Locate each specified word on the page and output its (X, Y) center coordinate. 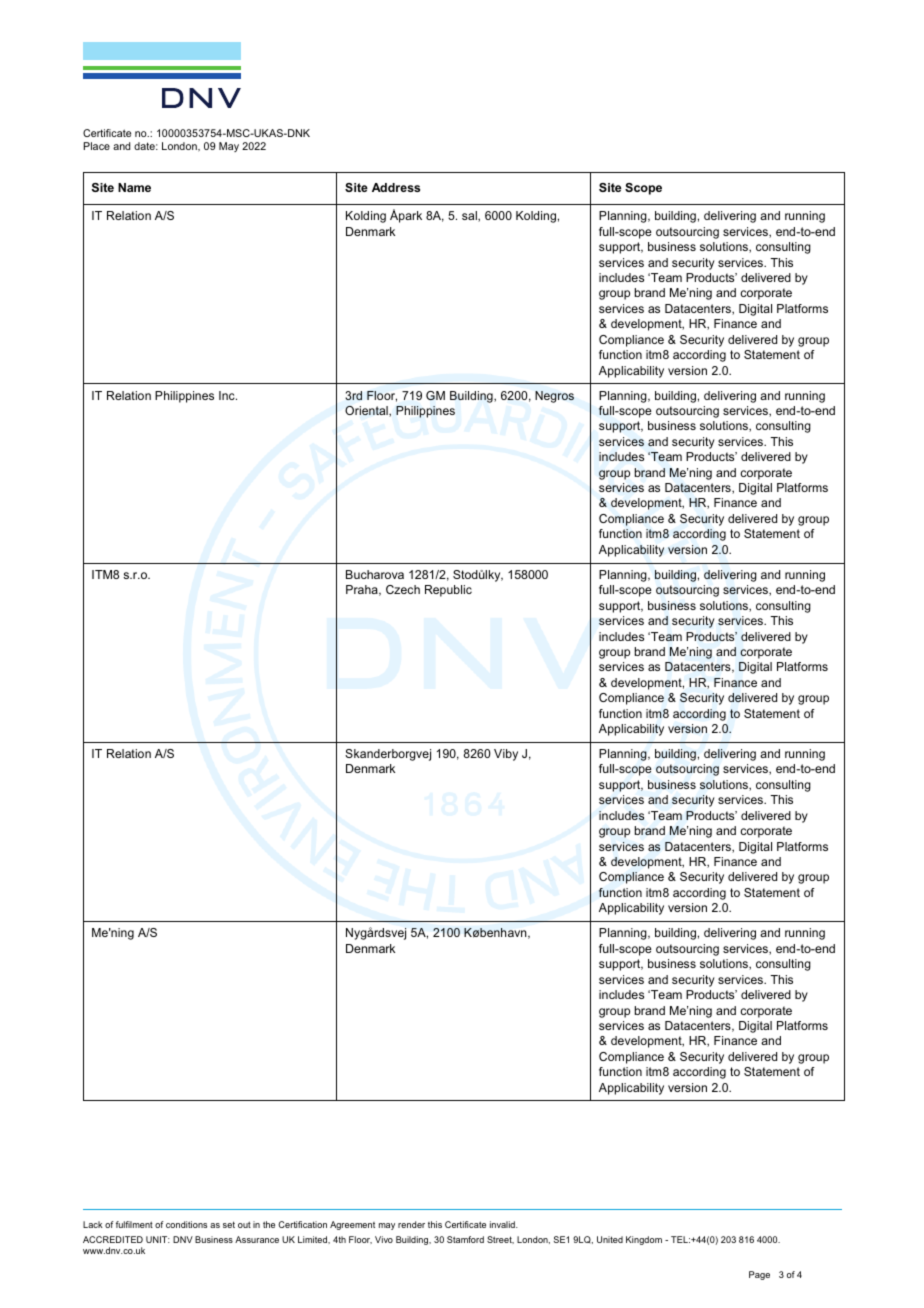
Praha (363, 590)
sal (470, 216)
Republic (448, 591)
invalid (503, 1224)
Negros (554, 397)
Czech (403, 589)
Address (396, 187)
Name (134, 187)
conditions (186, 1224)
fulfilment (134, 1224)
